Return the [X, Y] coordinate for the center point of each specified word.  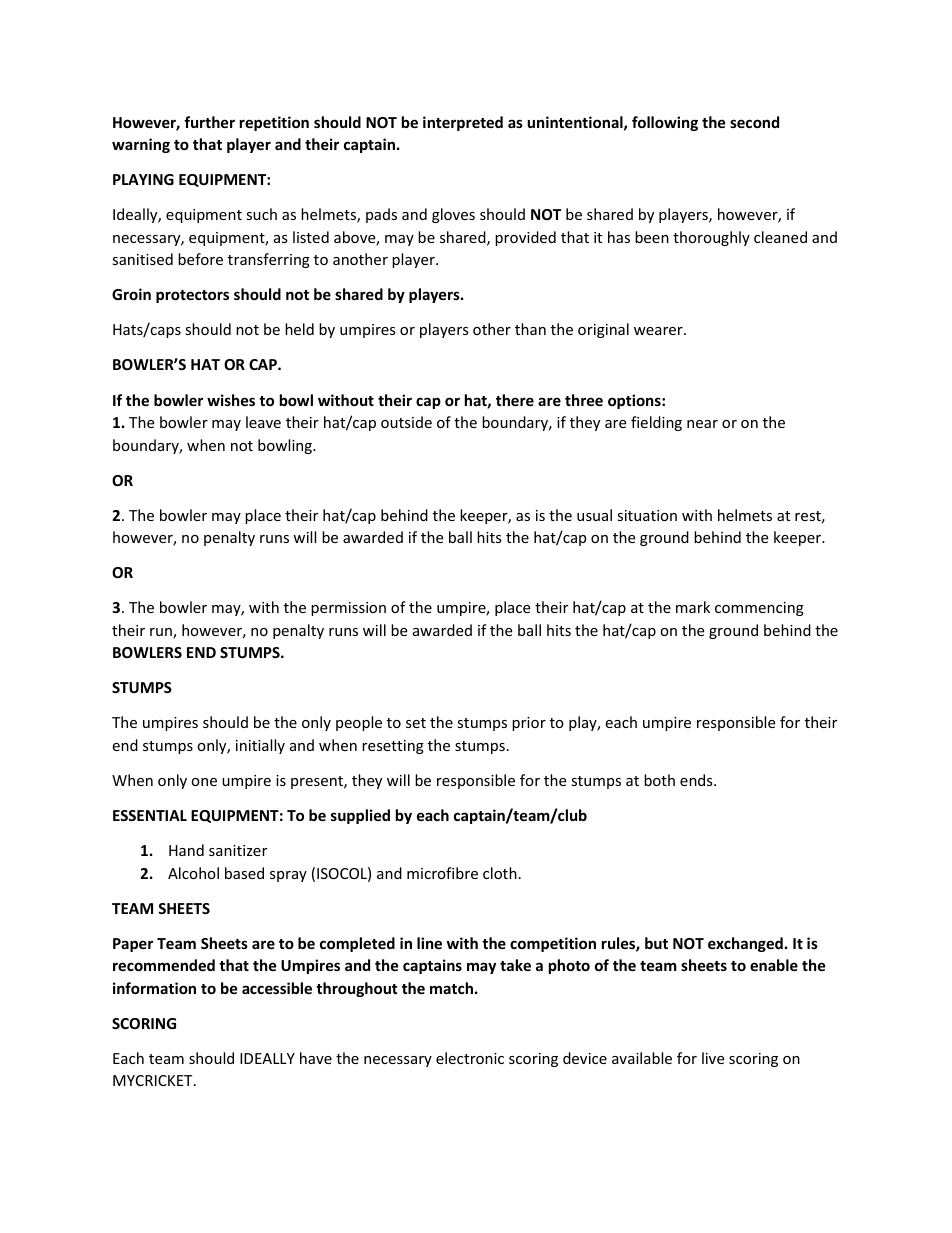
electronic [470, 1058]
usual [594, 515]
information [154, 988]
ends [697, 780]
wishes [231, 400]
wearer [659, 331]
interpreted [463, 123]
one [204, 782]
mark [693, 607]
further [209, 122]
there [515, 400]
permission [348, 609]
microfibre [442, 873]
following [665, 123]
